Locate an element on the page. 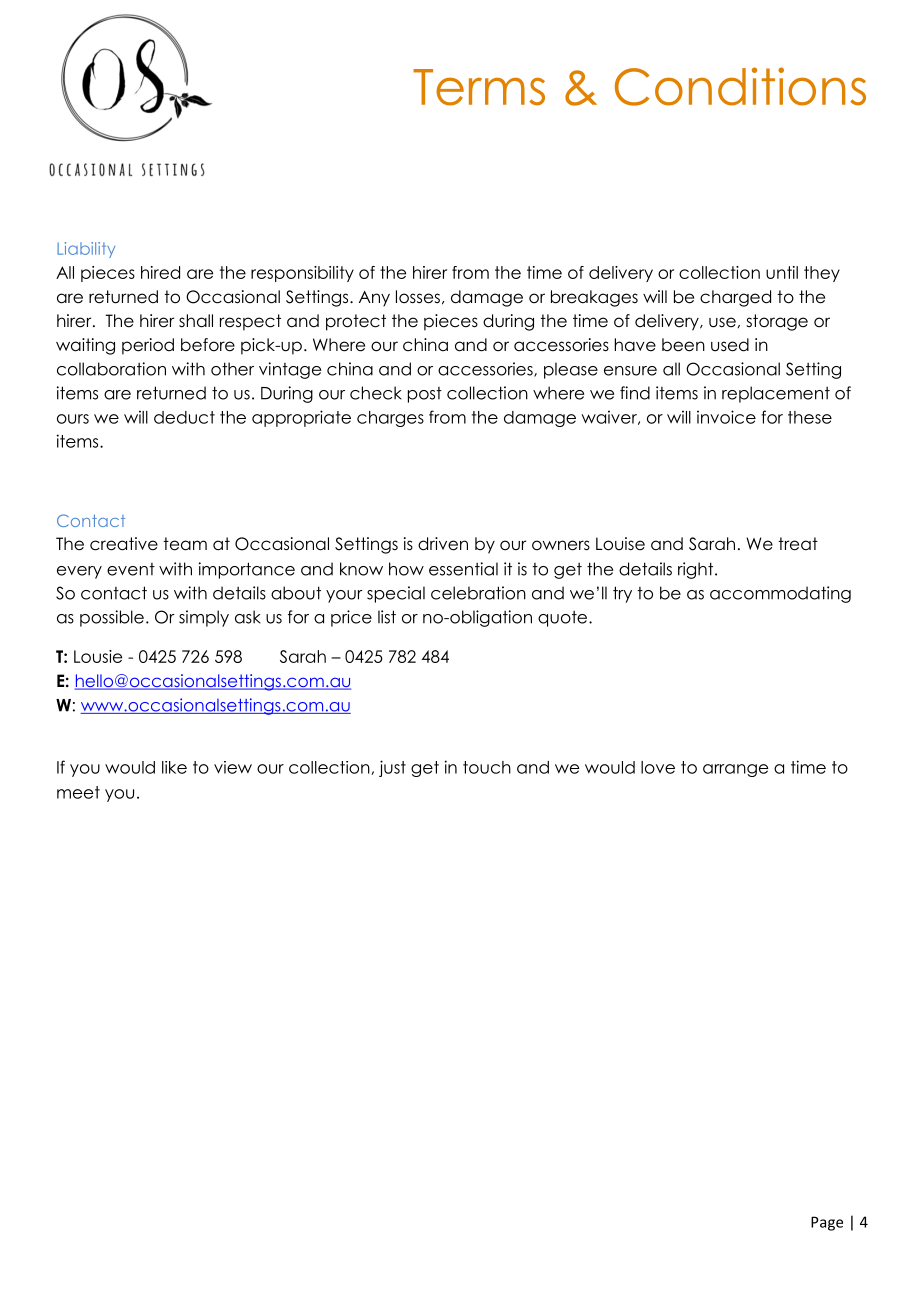 The width and height of the document is (924, 1308). Page is located at coordinates (827, 1223).
